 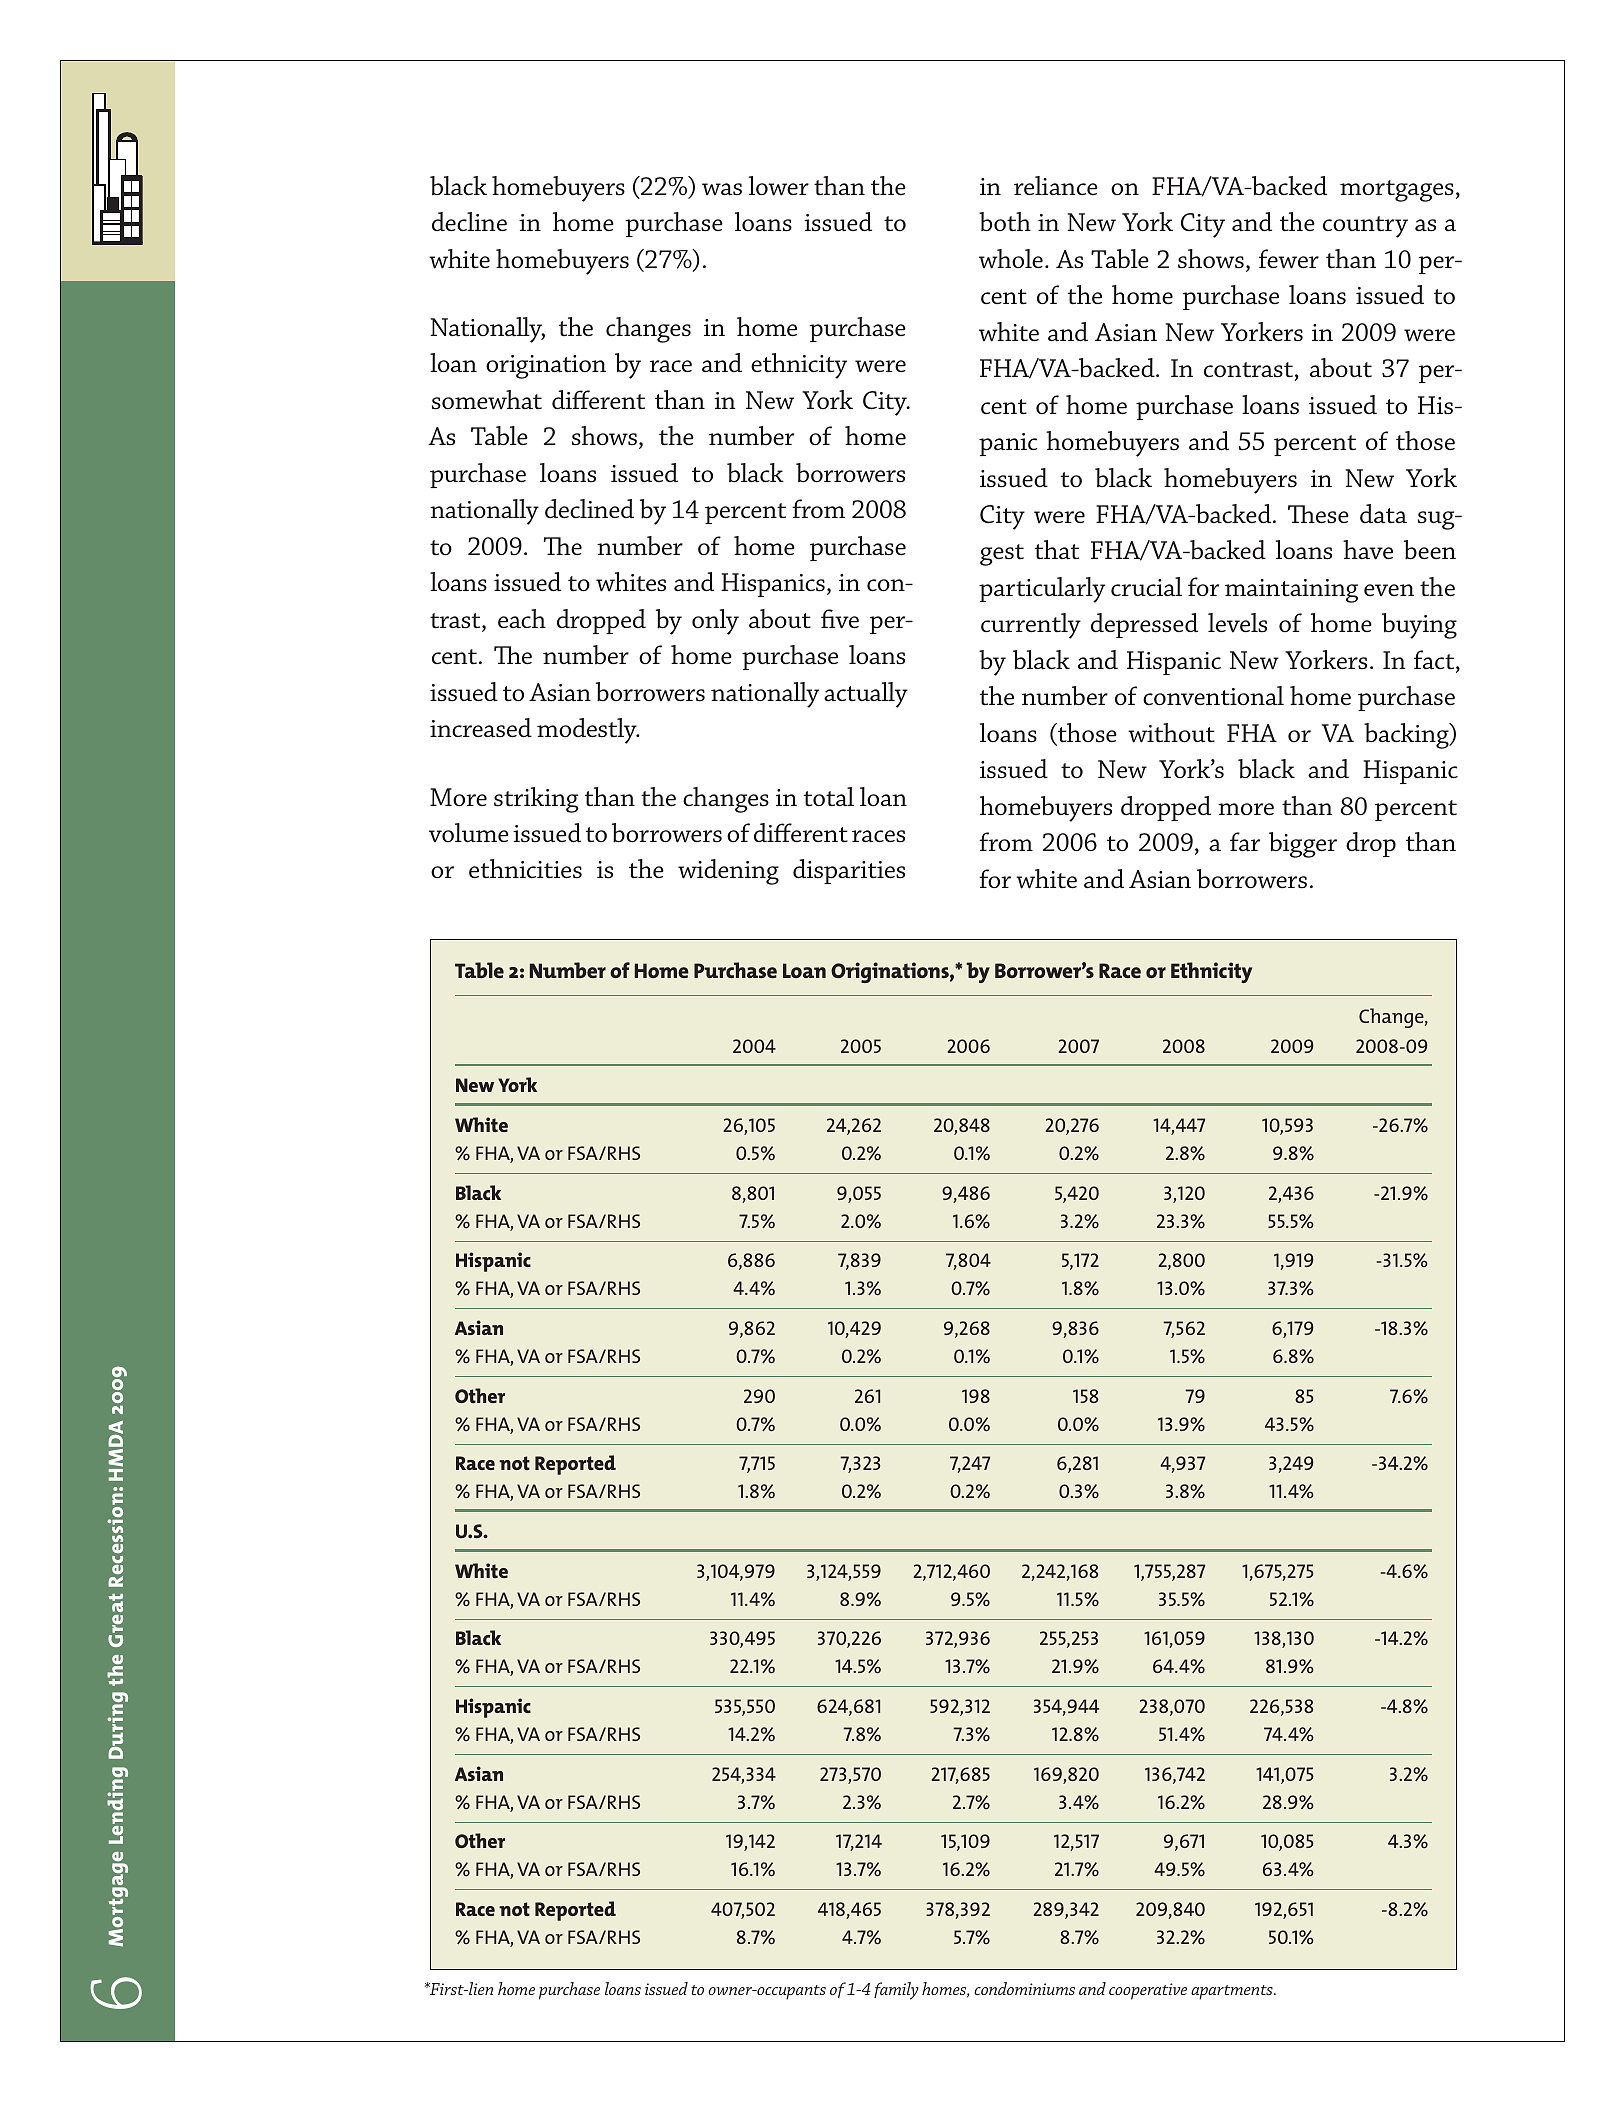 What do you see at coordinates (896, 1991) in the page?
I see `family` at bounding box center [896, 1991].
